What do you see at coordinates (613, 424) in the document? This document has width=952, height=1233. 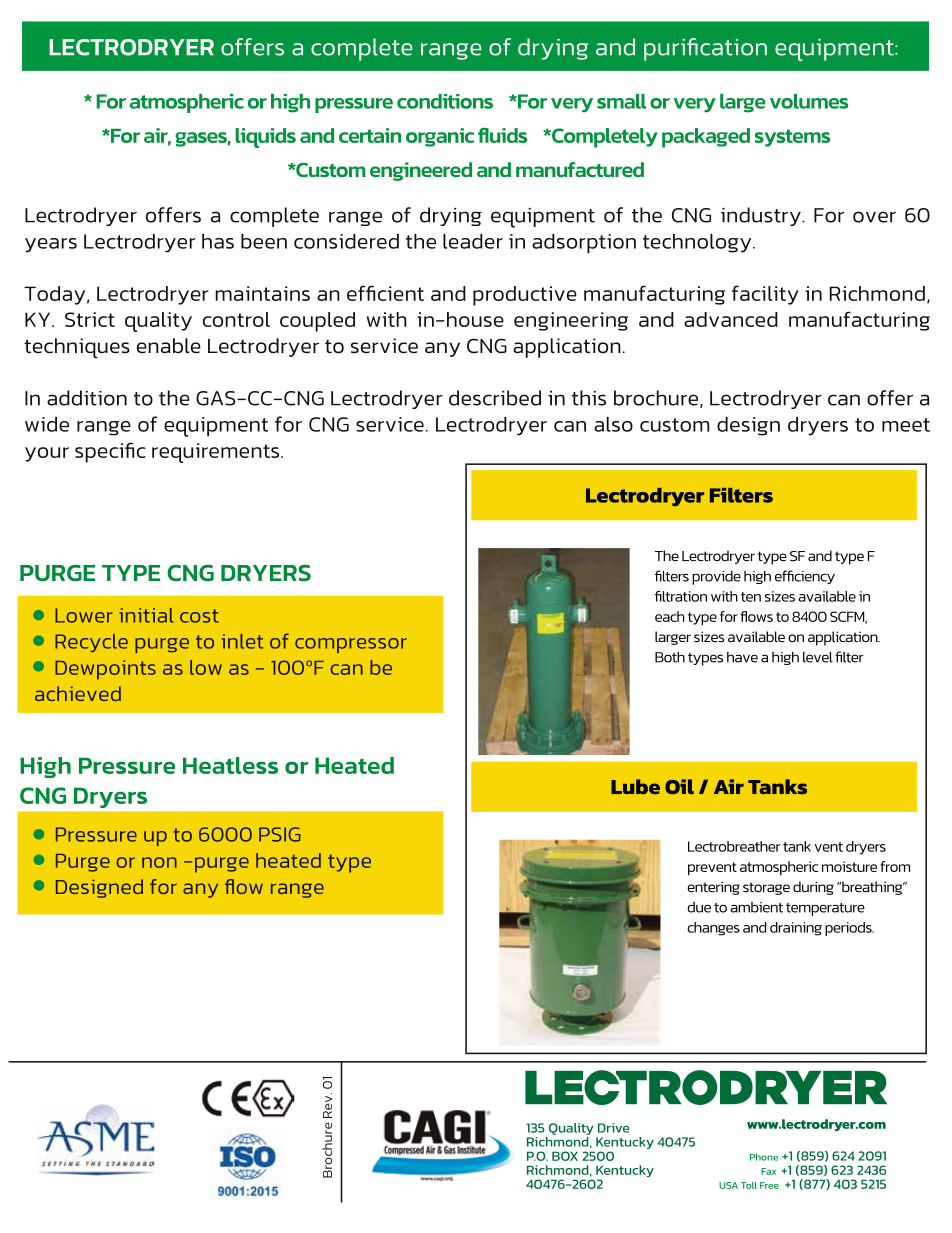 I see `also` at bounding box center [613, 424].
